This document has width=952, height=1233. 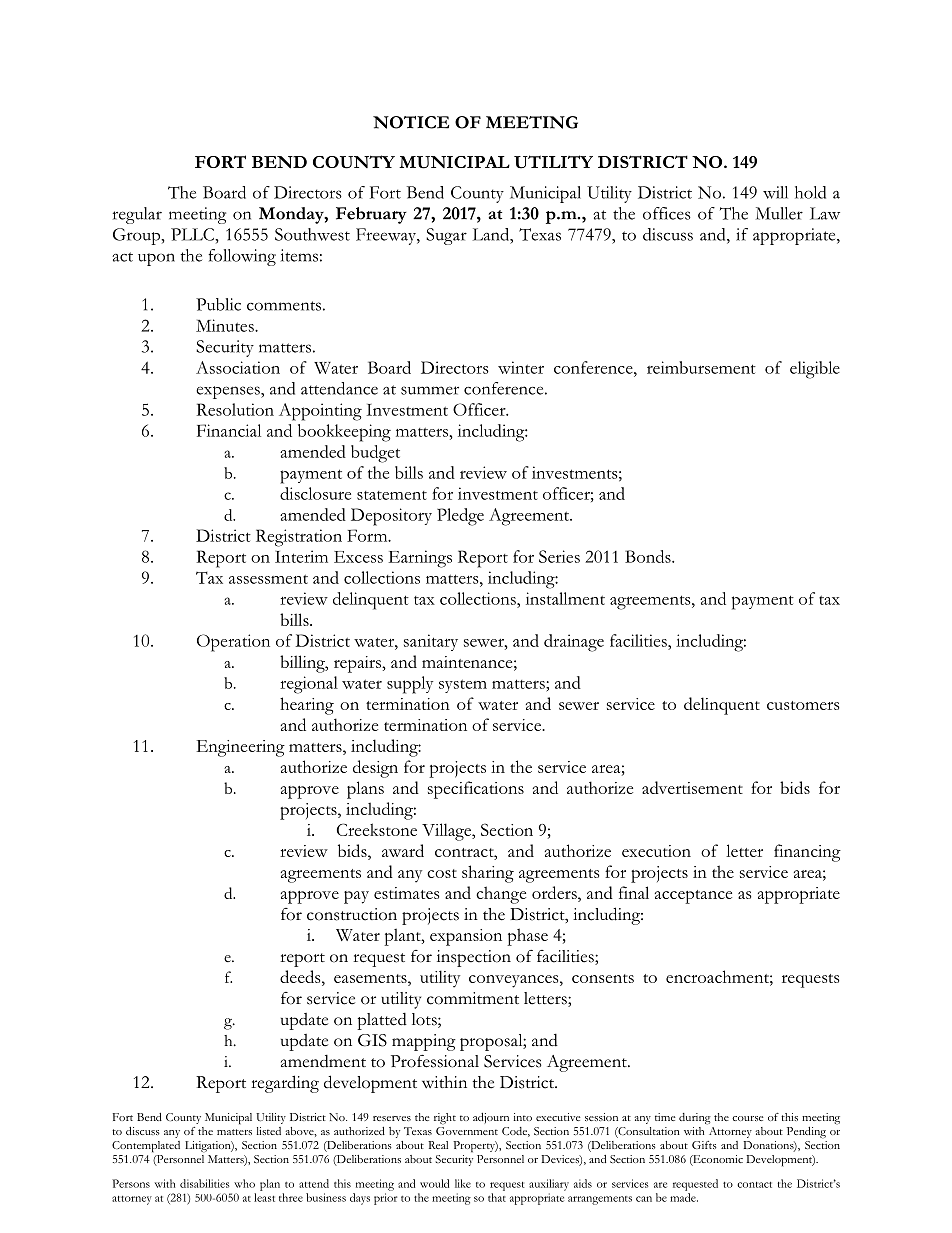 What do you see at coordinates (238, 367) in the document?
I see `Association` at bounding box center [238, 367].
